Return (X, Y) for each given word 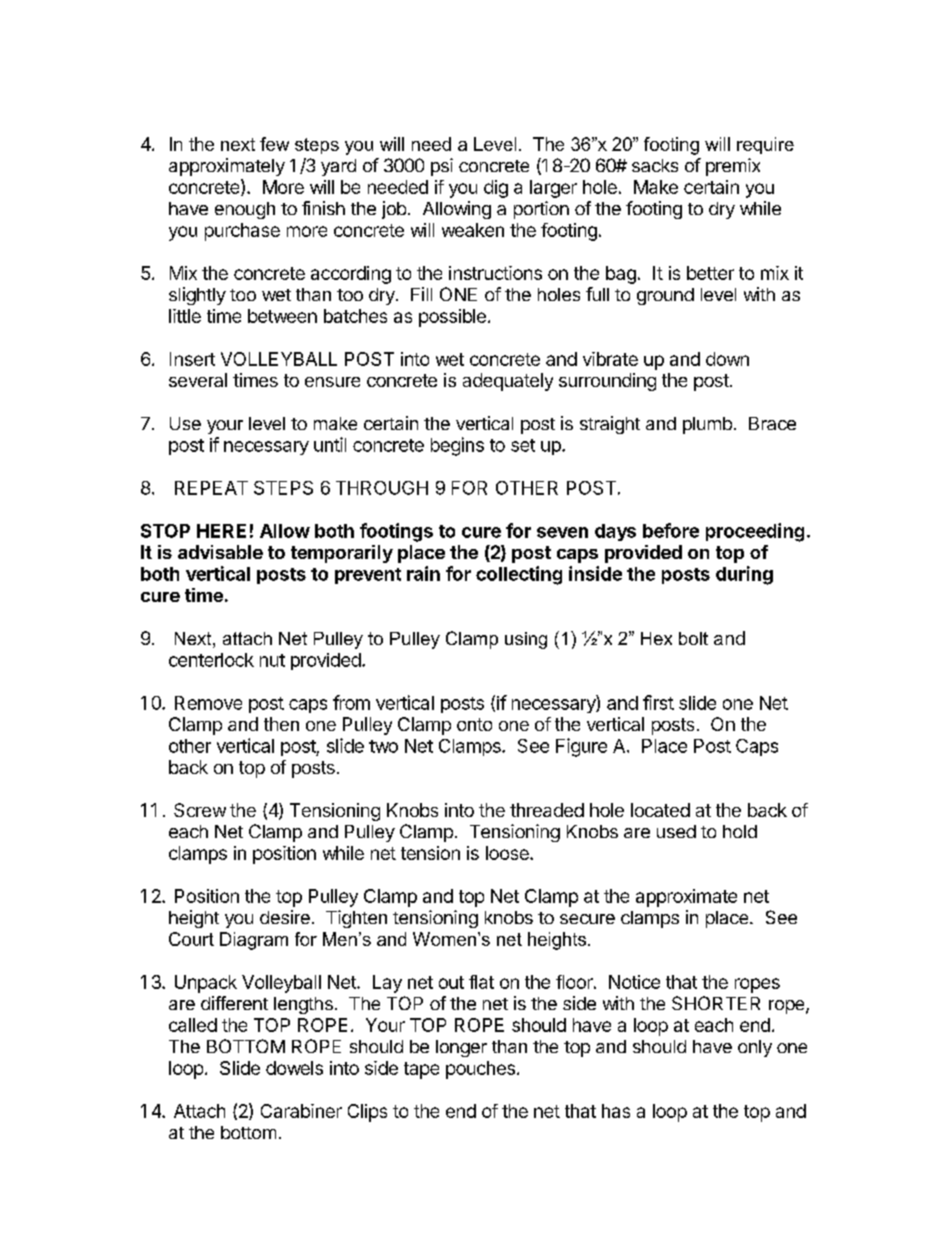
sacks (655, 165)
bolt (693, 638)
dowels (294, 1068)
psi (442, 167)
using (526, 640)
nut (272, 660)
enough (245, 210)
